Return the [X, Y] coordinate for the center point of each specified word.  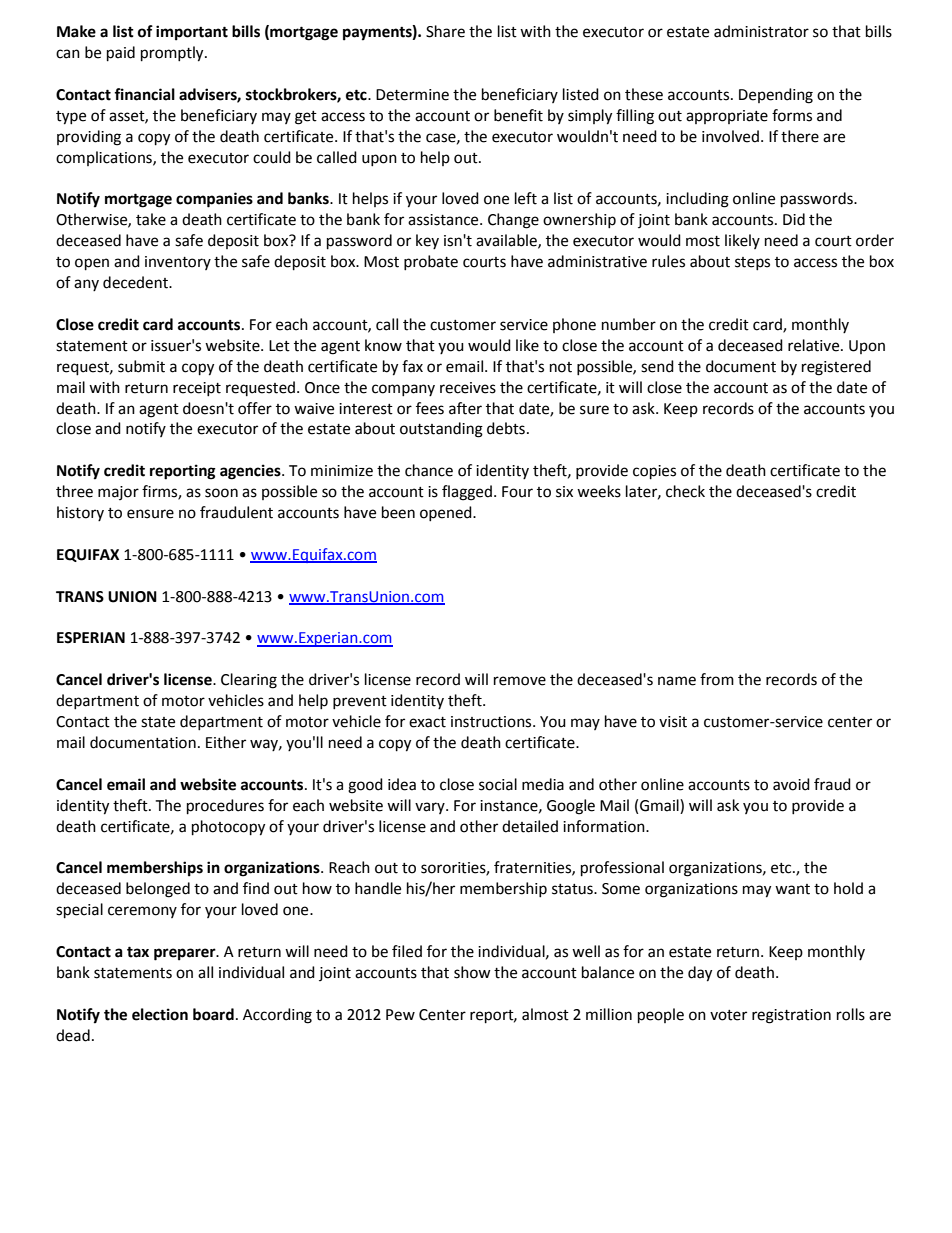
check [685, 491]
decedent [137, 282]
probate [431, 262]
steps [752, 263]
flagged [467, 493]
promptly [173, 54]
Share [445, 31]
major [118, 493]
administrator [761, 31]
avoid [791, 784]
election [160, 1014]
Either [226, 742]
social [498, 784]
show [472, 972]
